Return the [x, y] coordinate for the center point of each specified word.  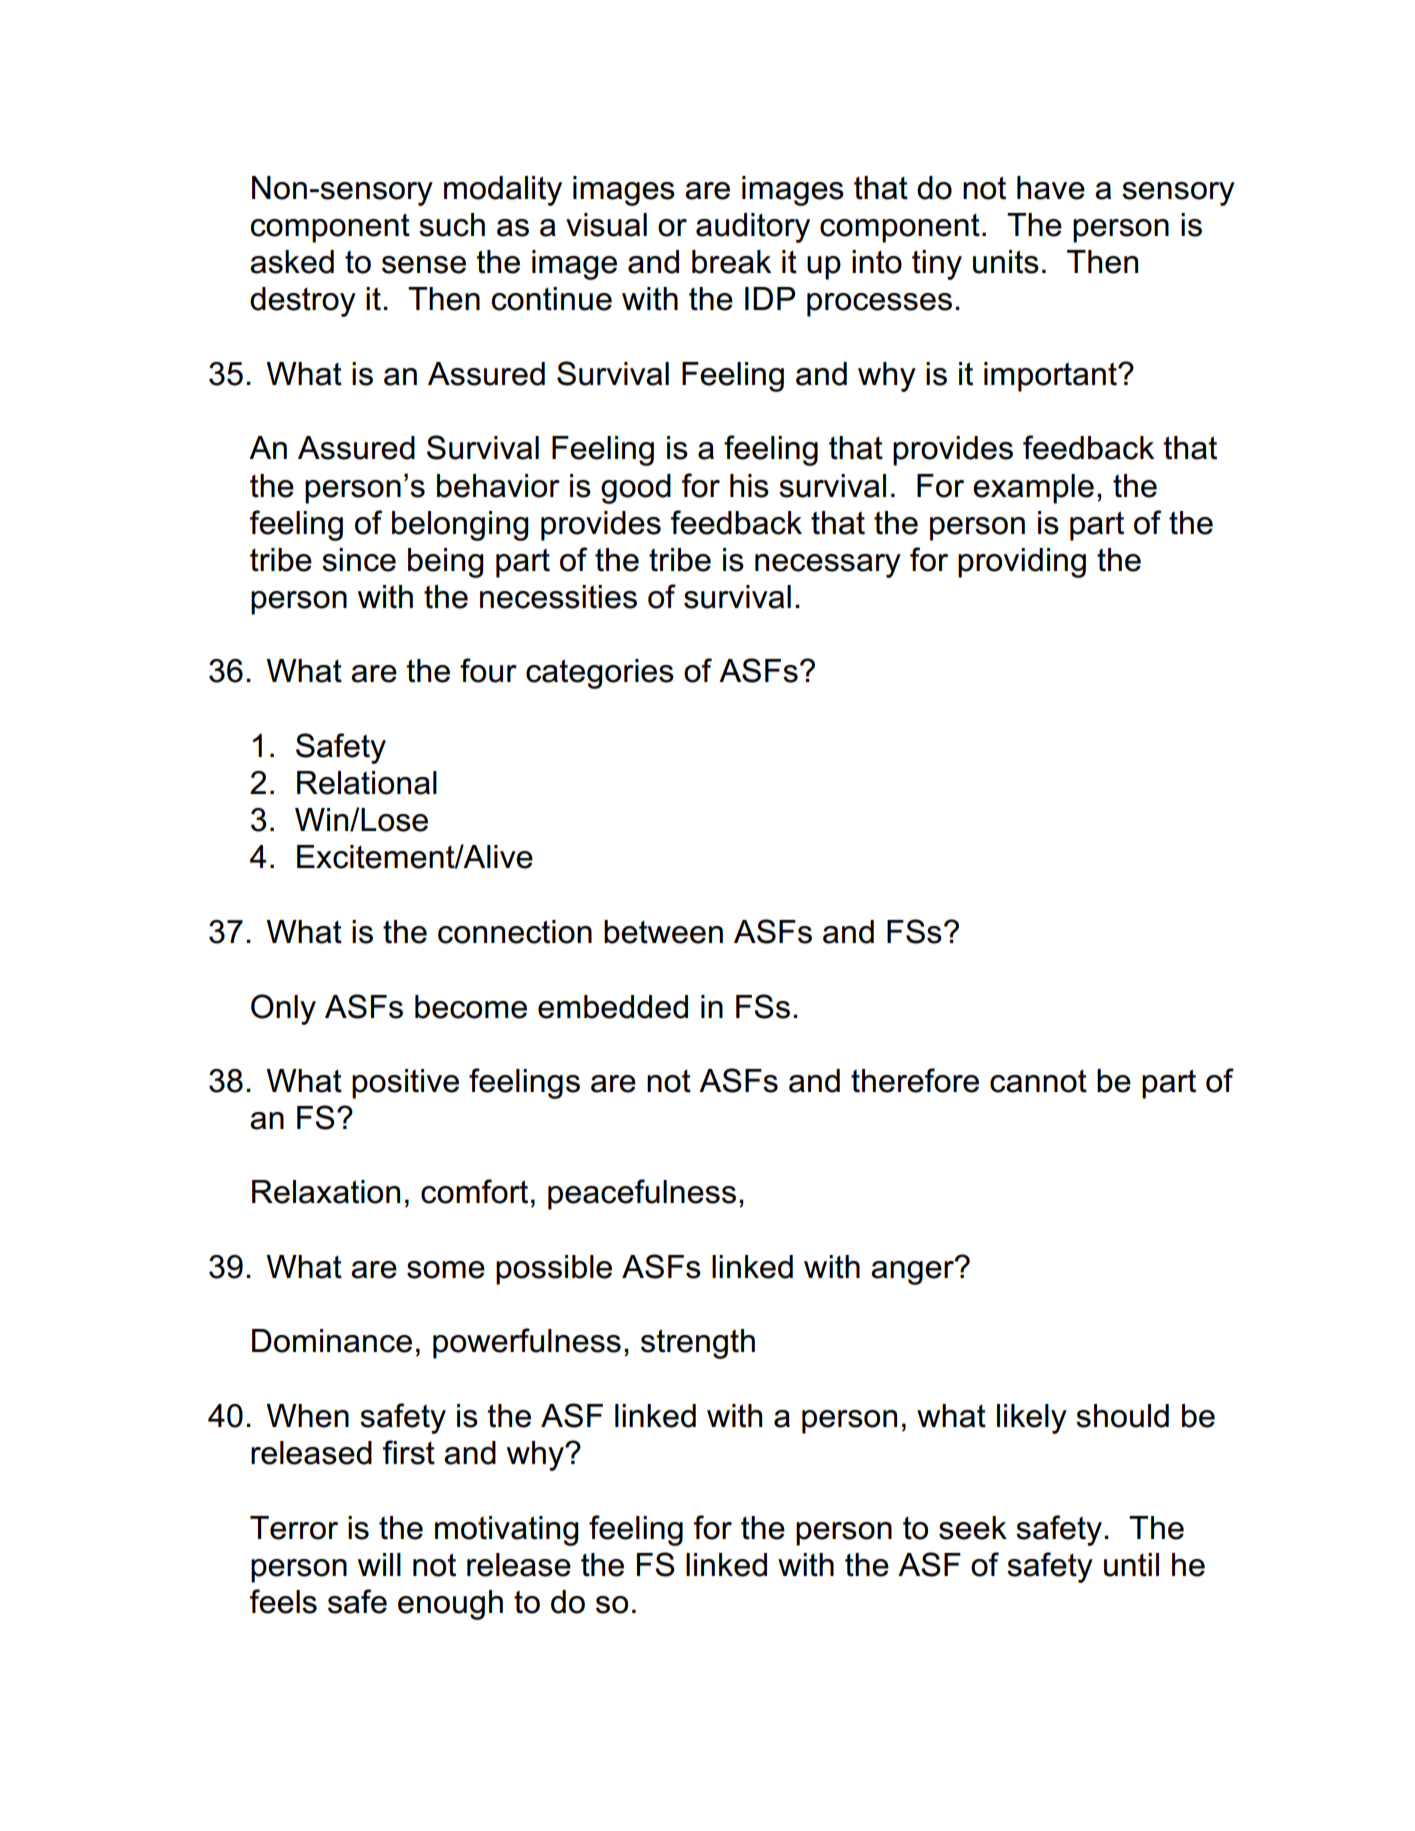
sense [424, 265]
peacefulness [642, 1194]
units [1006, 262]
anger [914, 1271]
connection [515, 932]
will [379, 1564]
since [359, 560]
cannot [1038, 1081]
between [663, 932]
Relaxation [326, 1192]
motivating [507, 1531]
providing [1022, 563]
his [749, 486]
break [731, 262]
